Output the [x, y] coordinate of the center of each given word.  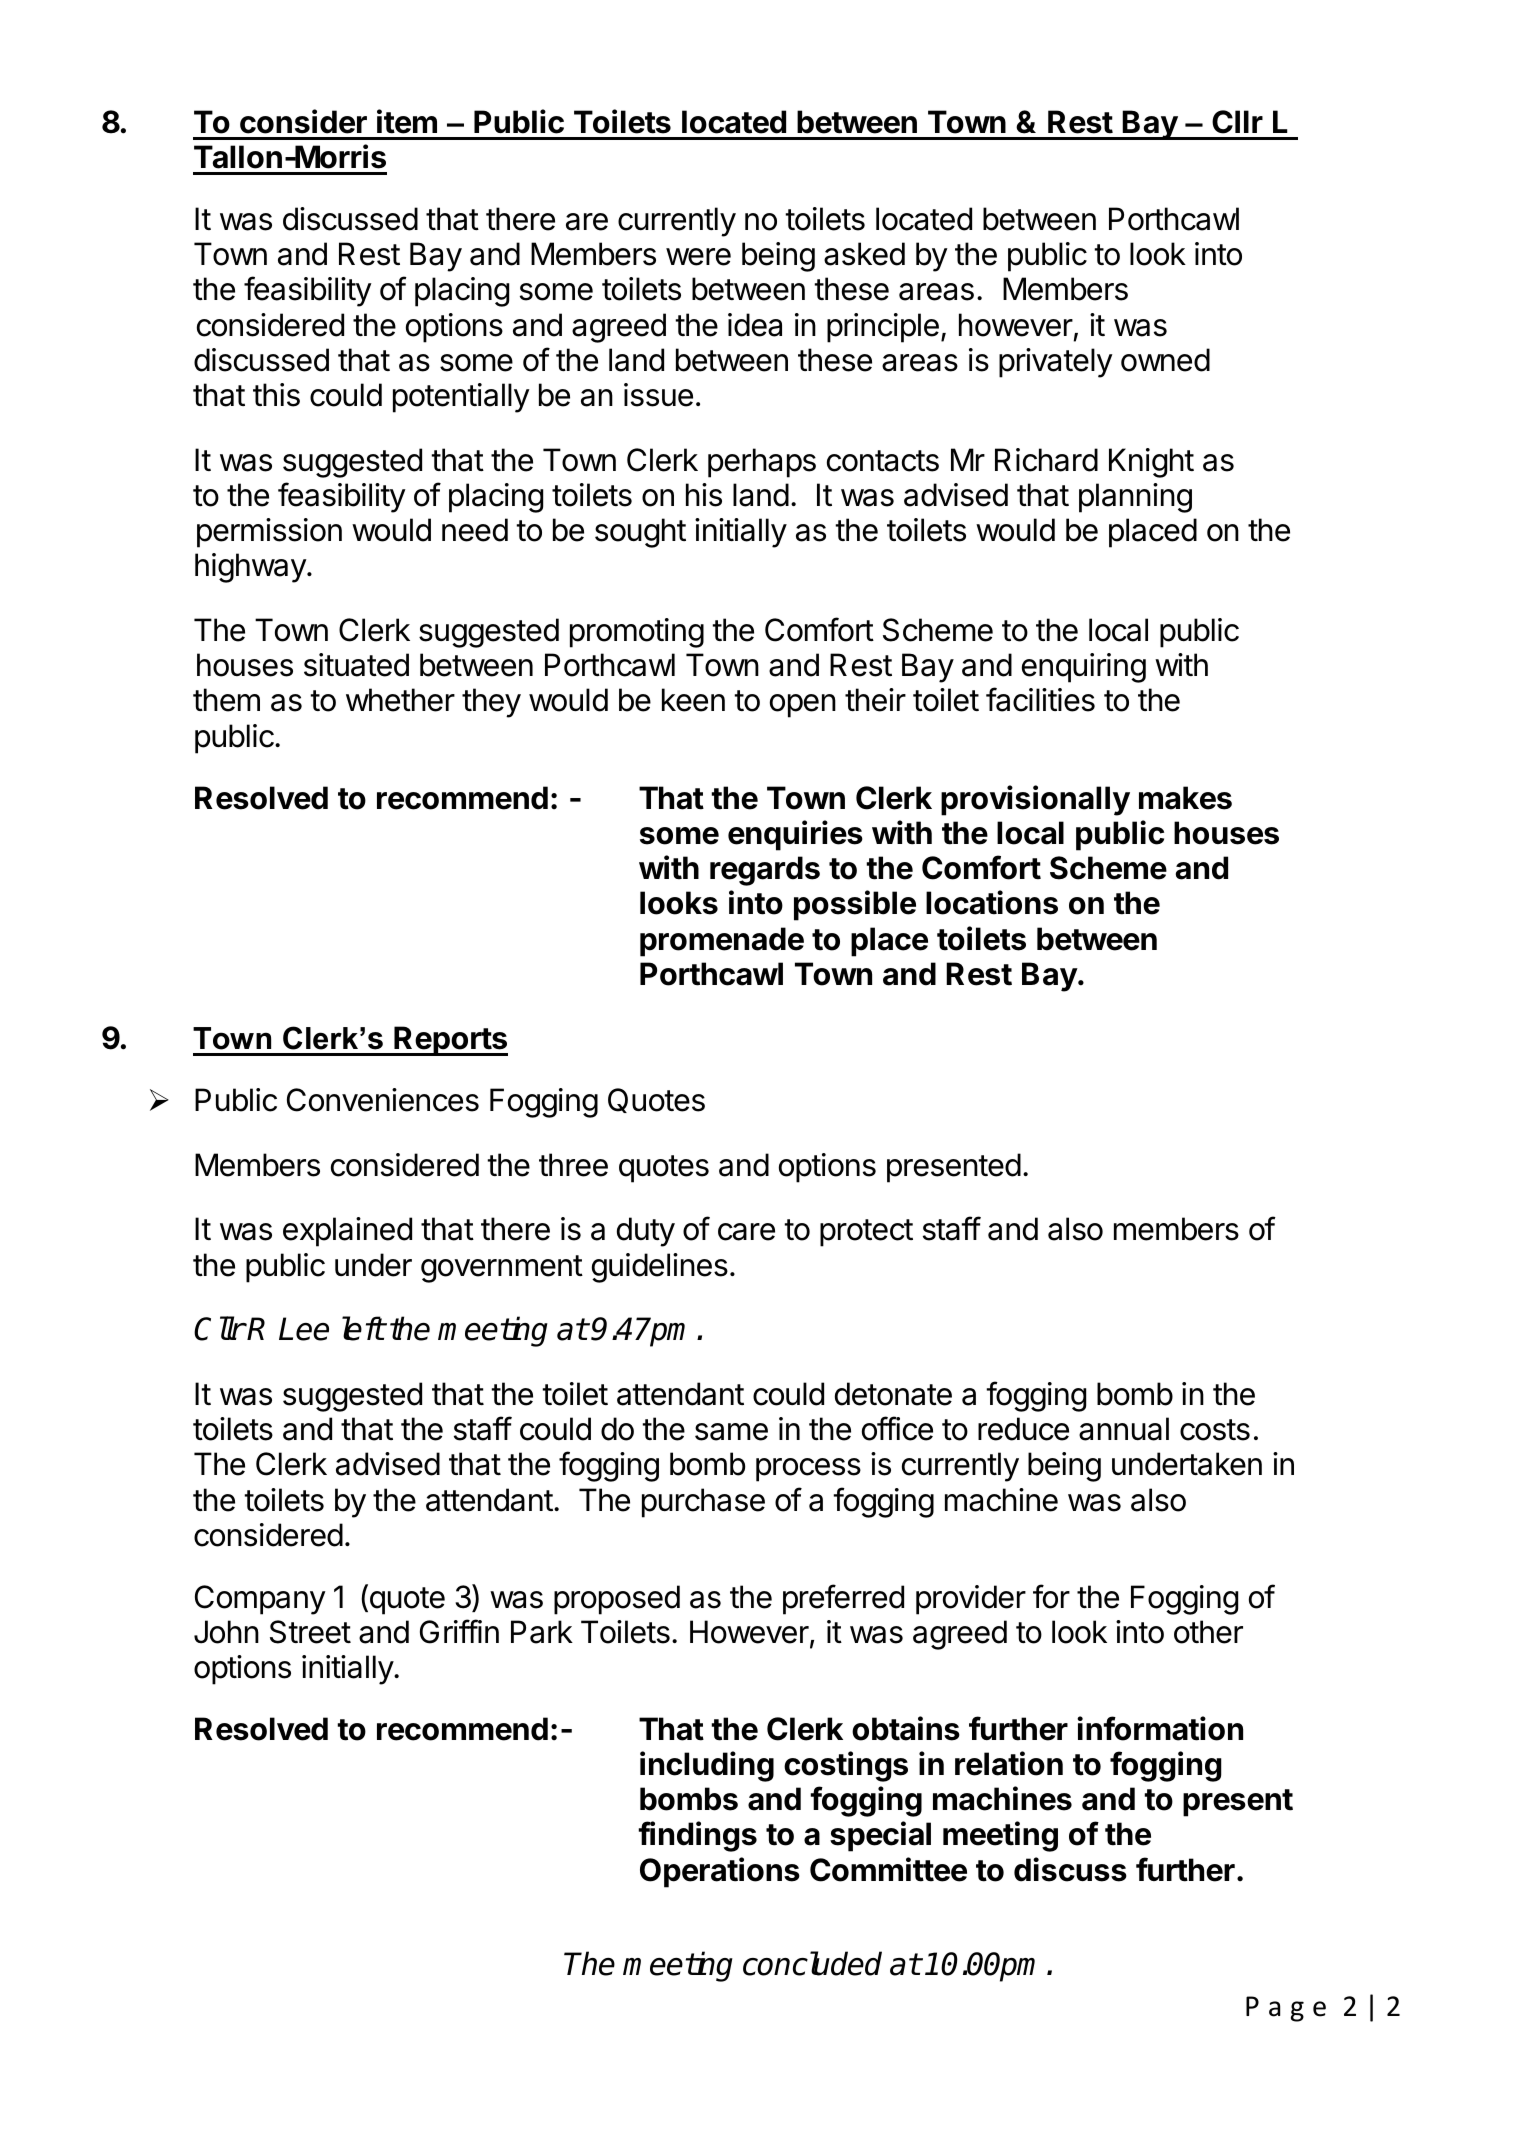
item [407, 121]
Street [310, 1632]
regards [765, 871]
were [698, 257]
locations [992, 902]
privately [1056, 363]
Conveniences [383, 1100]
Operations [720, 1872]
